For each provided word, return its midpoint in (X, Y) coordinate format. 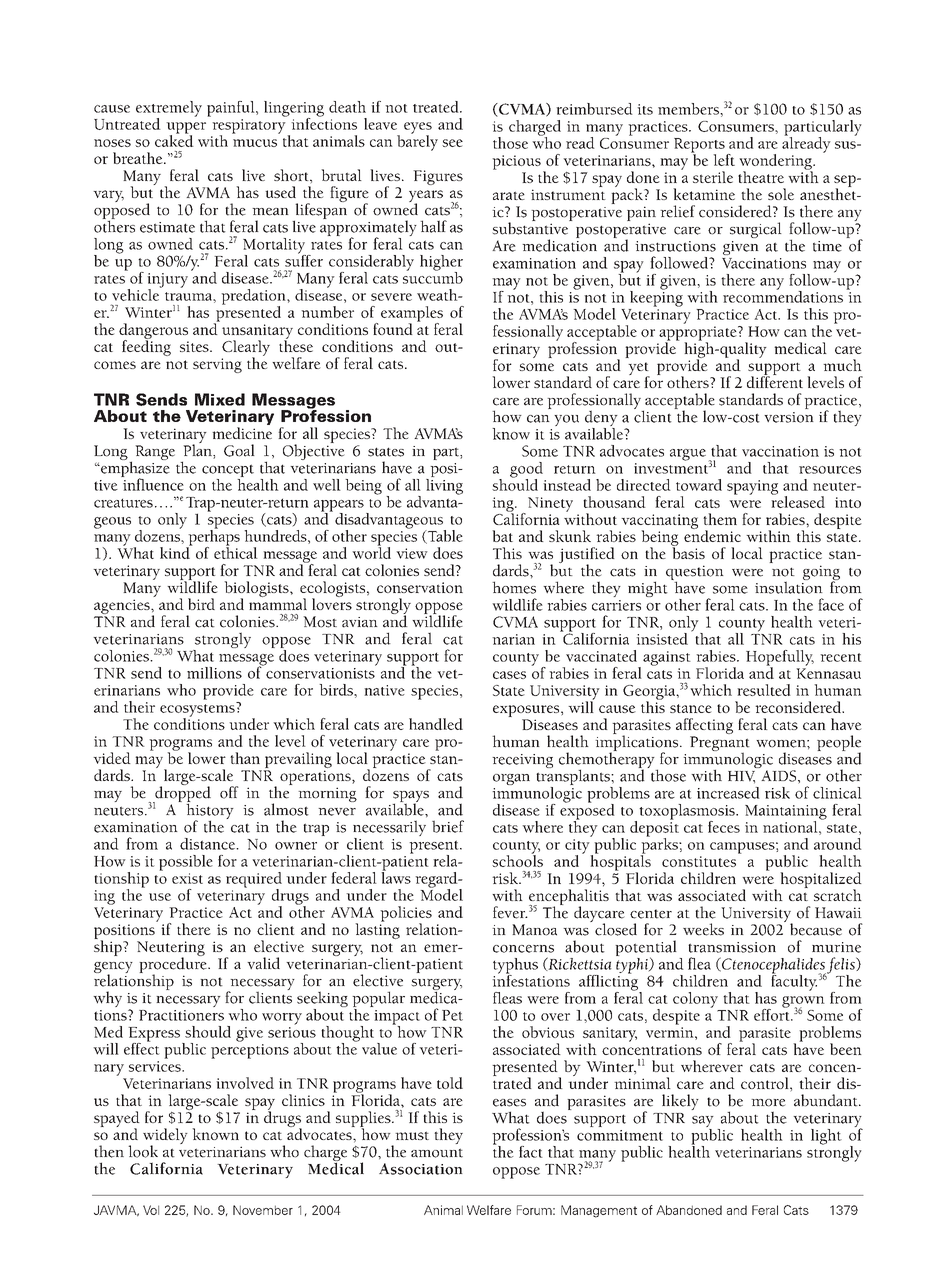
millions (214, 673)
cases (509, 675)
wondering (776, 163)
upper (186, 129)
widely (165, 1137)
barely (417, 142)
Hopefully (780, 659)
